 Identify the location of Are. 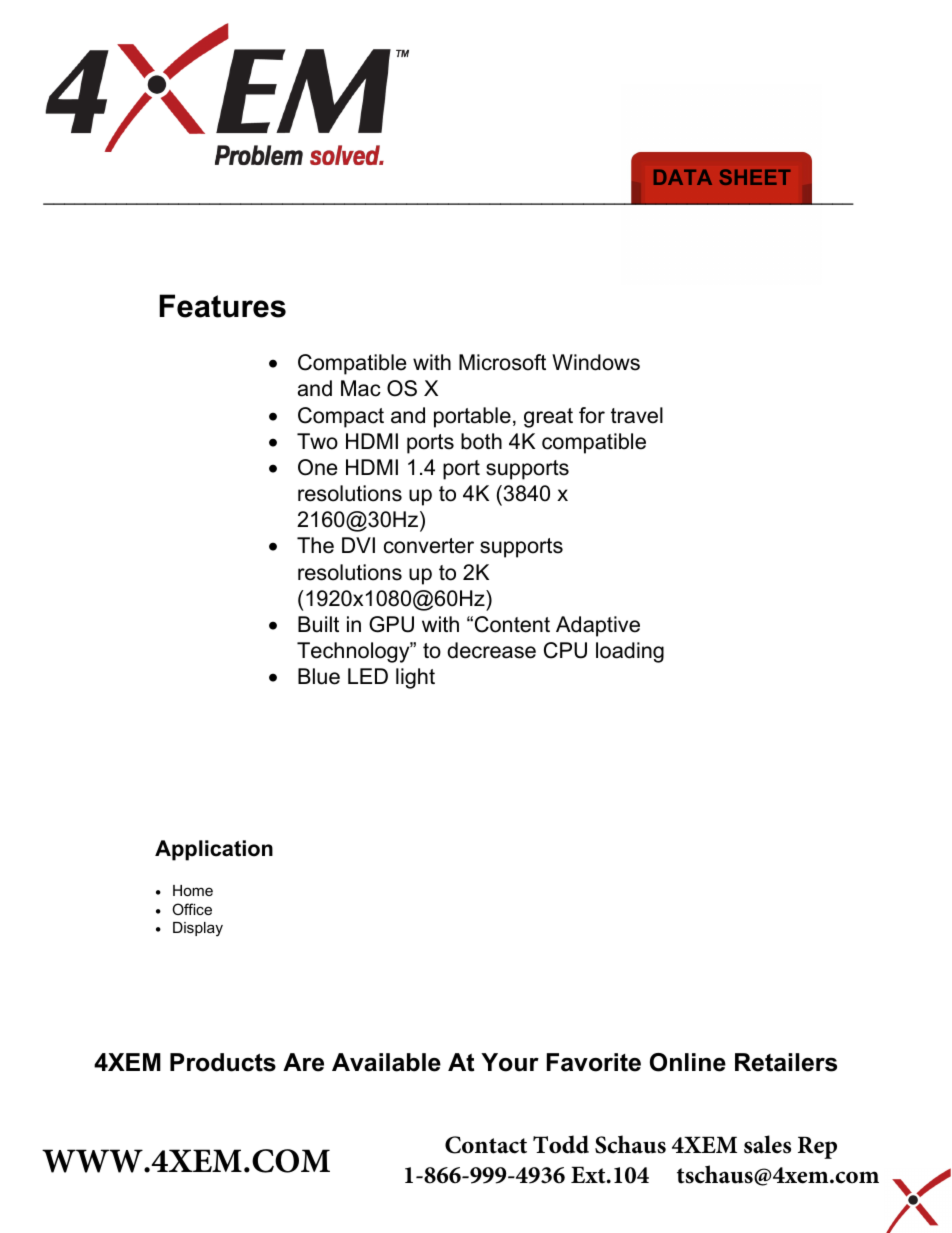
(303, 1062).
